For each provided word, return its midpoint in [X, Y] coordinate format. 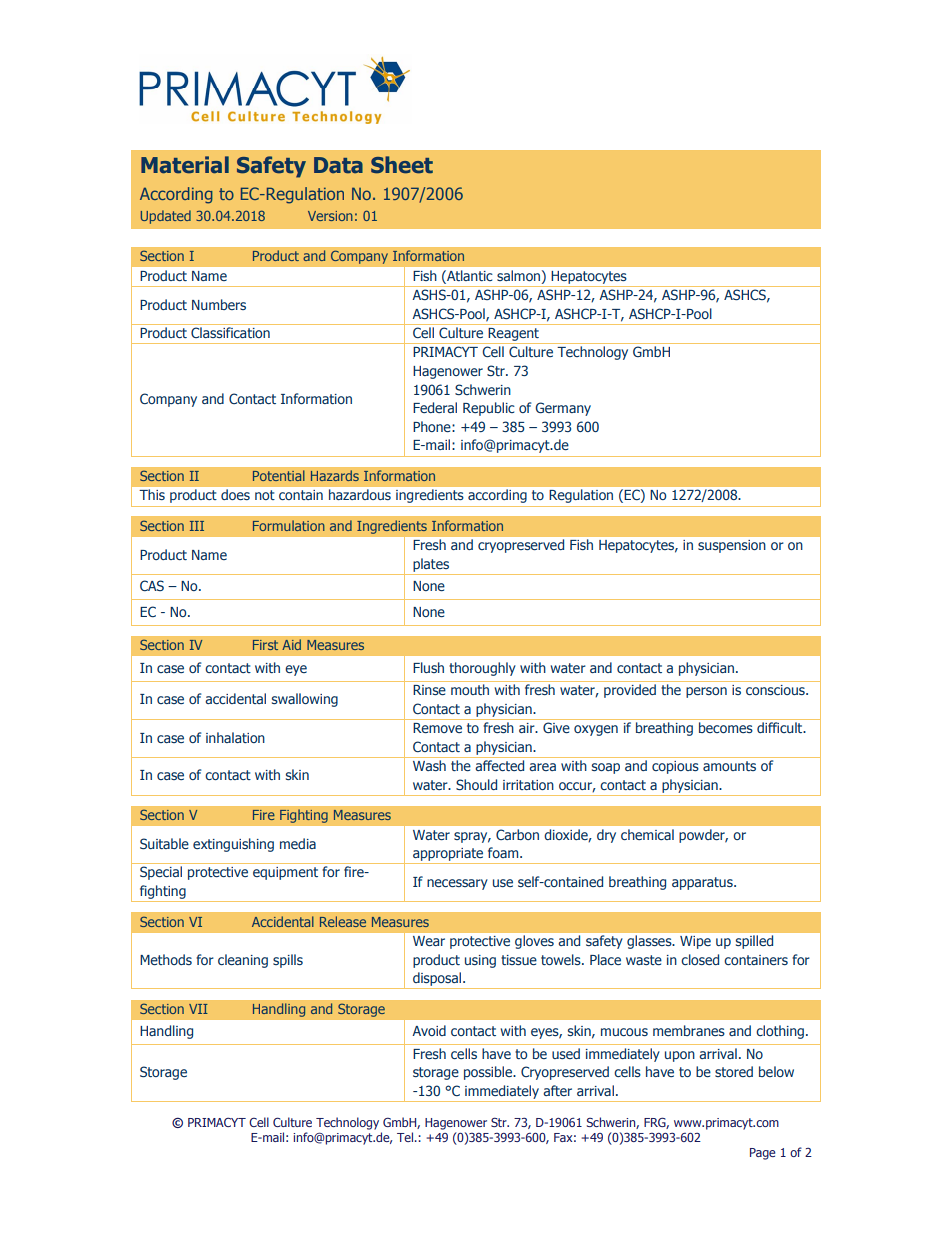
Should [476, 784]
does [235, 494]
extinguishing [233, 845]
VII [198, 1009]
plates [431, 565]
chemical [647, 834]
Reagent [514, 336]
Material [185, 165]
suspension [732, 546]
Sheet [402, 165]
